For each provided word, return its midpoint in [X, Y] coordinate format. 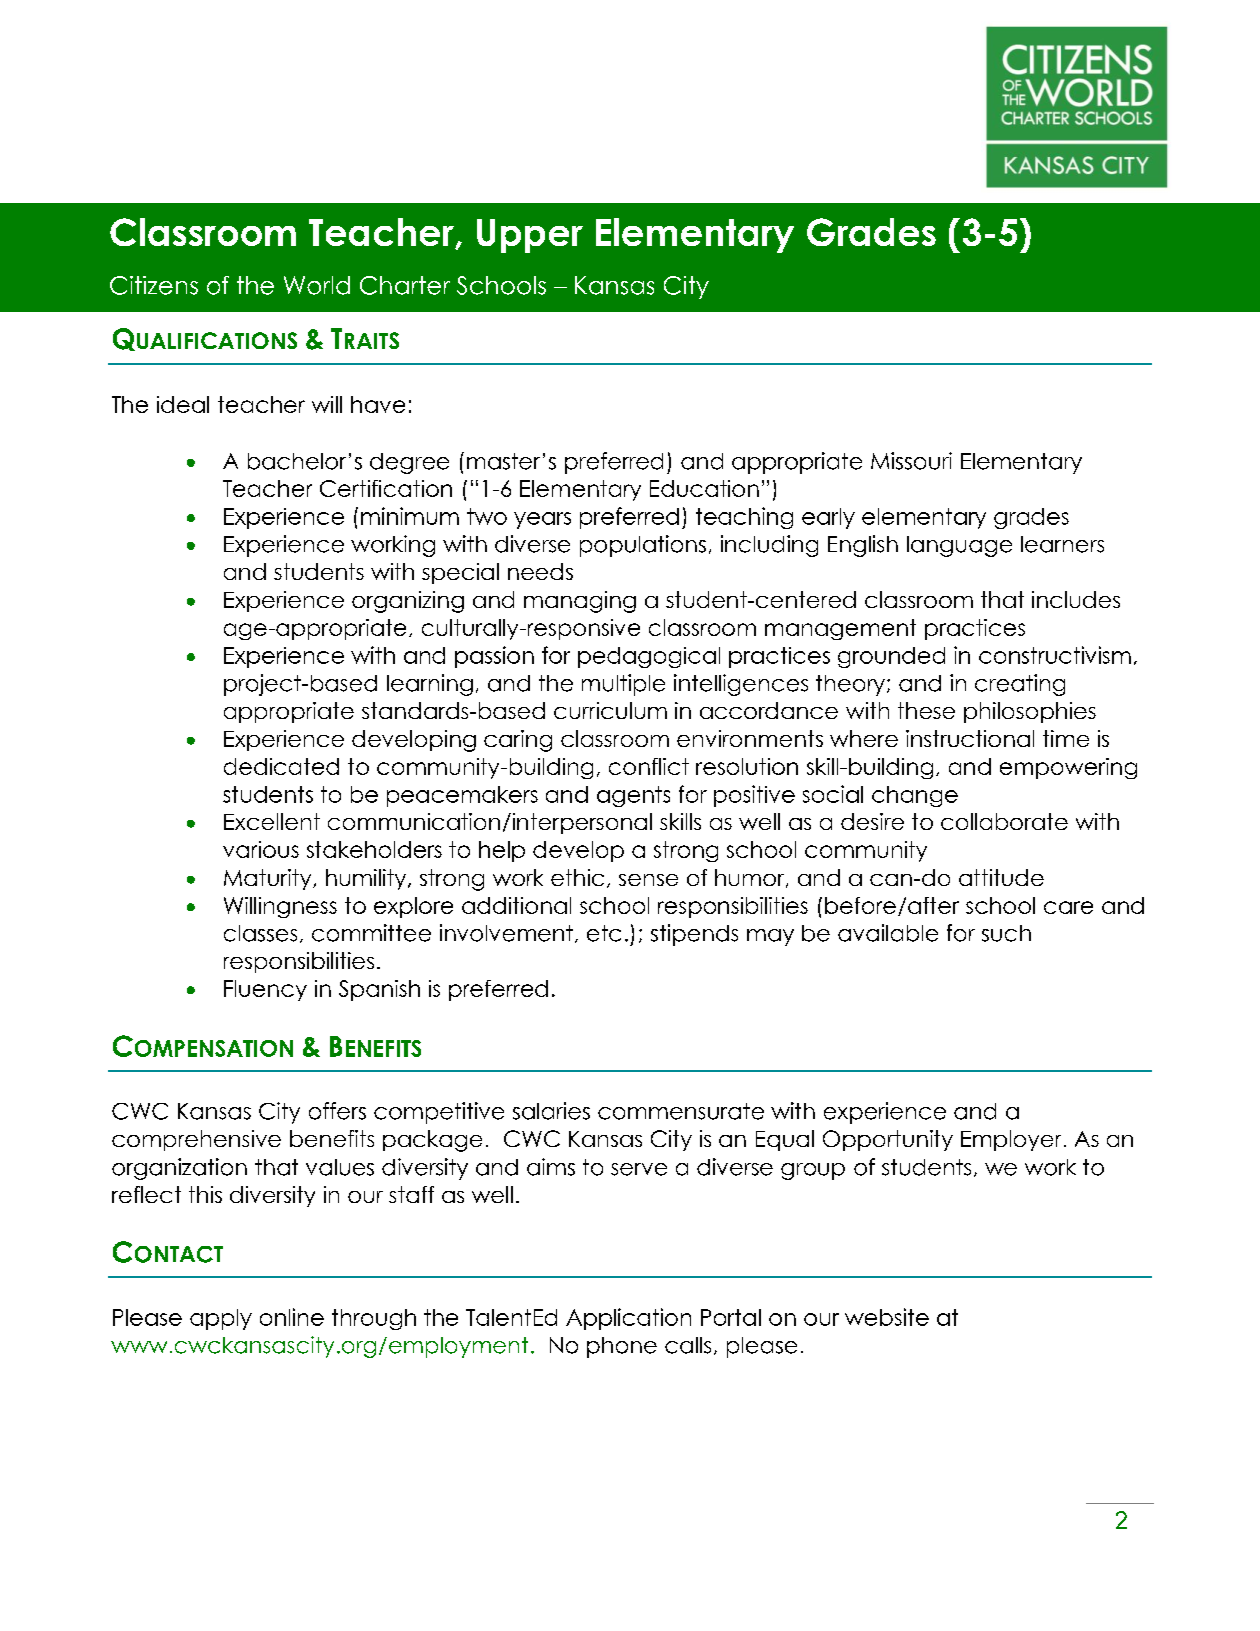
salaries [551, 1111]
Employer [1011, 1140]
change [915, 796]
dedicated [281, 766]
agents [633, 796]
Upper [530, 236]
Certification [386, 488]
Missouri [911, 461]
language [959, 546]
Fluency [265, 990]
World [317, 285]
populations [643, 546]
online [292, 1317]
